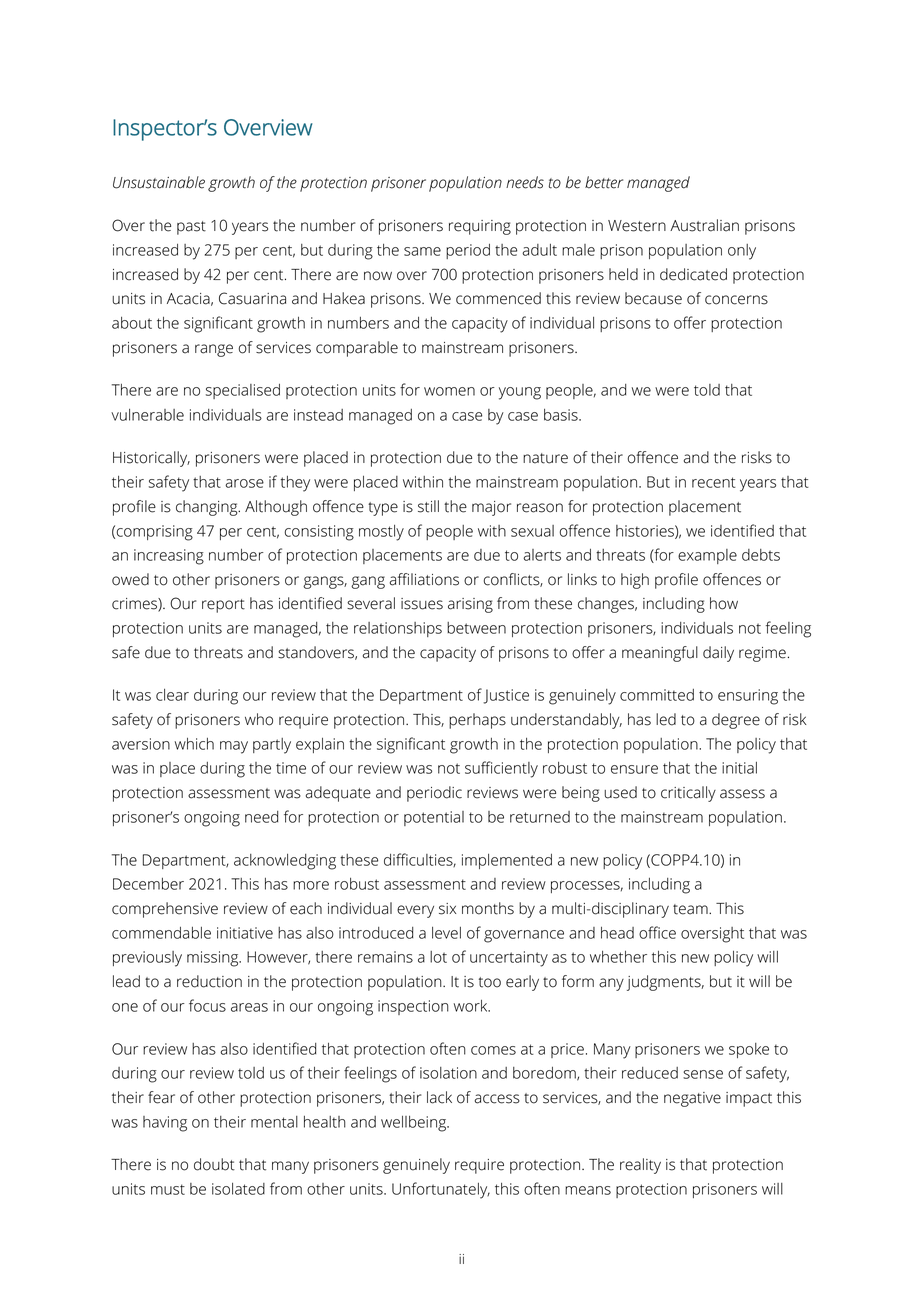  Describe the element at coordinates (640, 1166) in the screenshot. I see `reality` at that location.
